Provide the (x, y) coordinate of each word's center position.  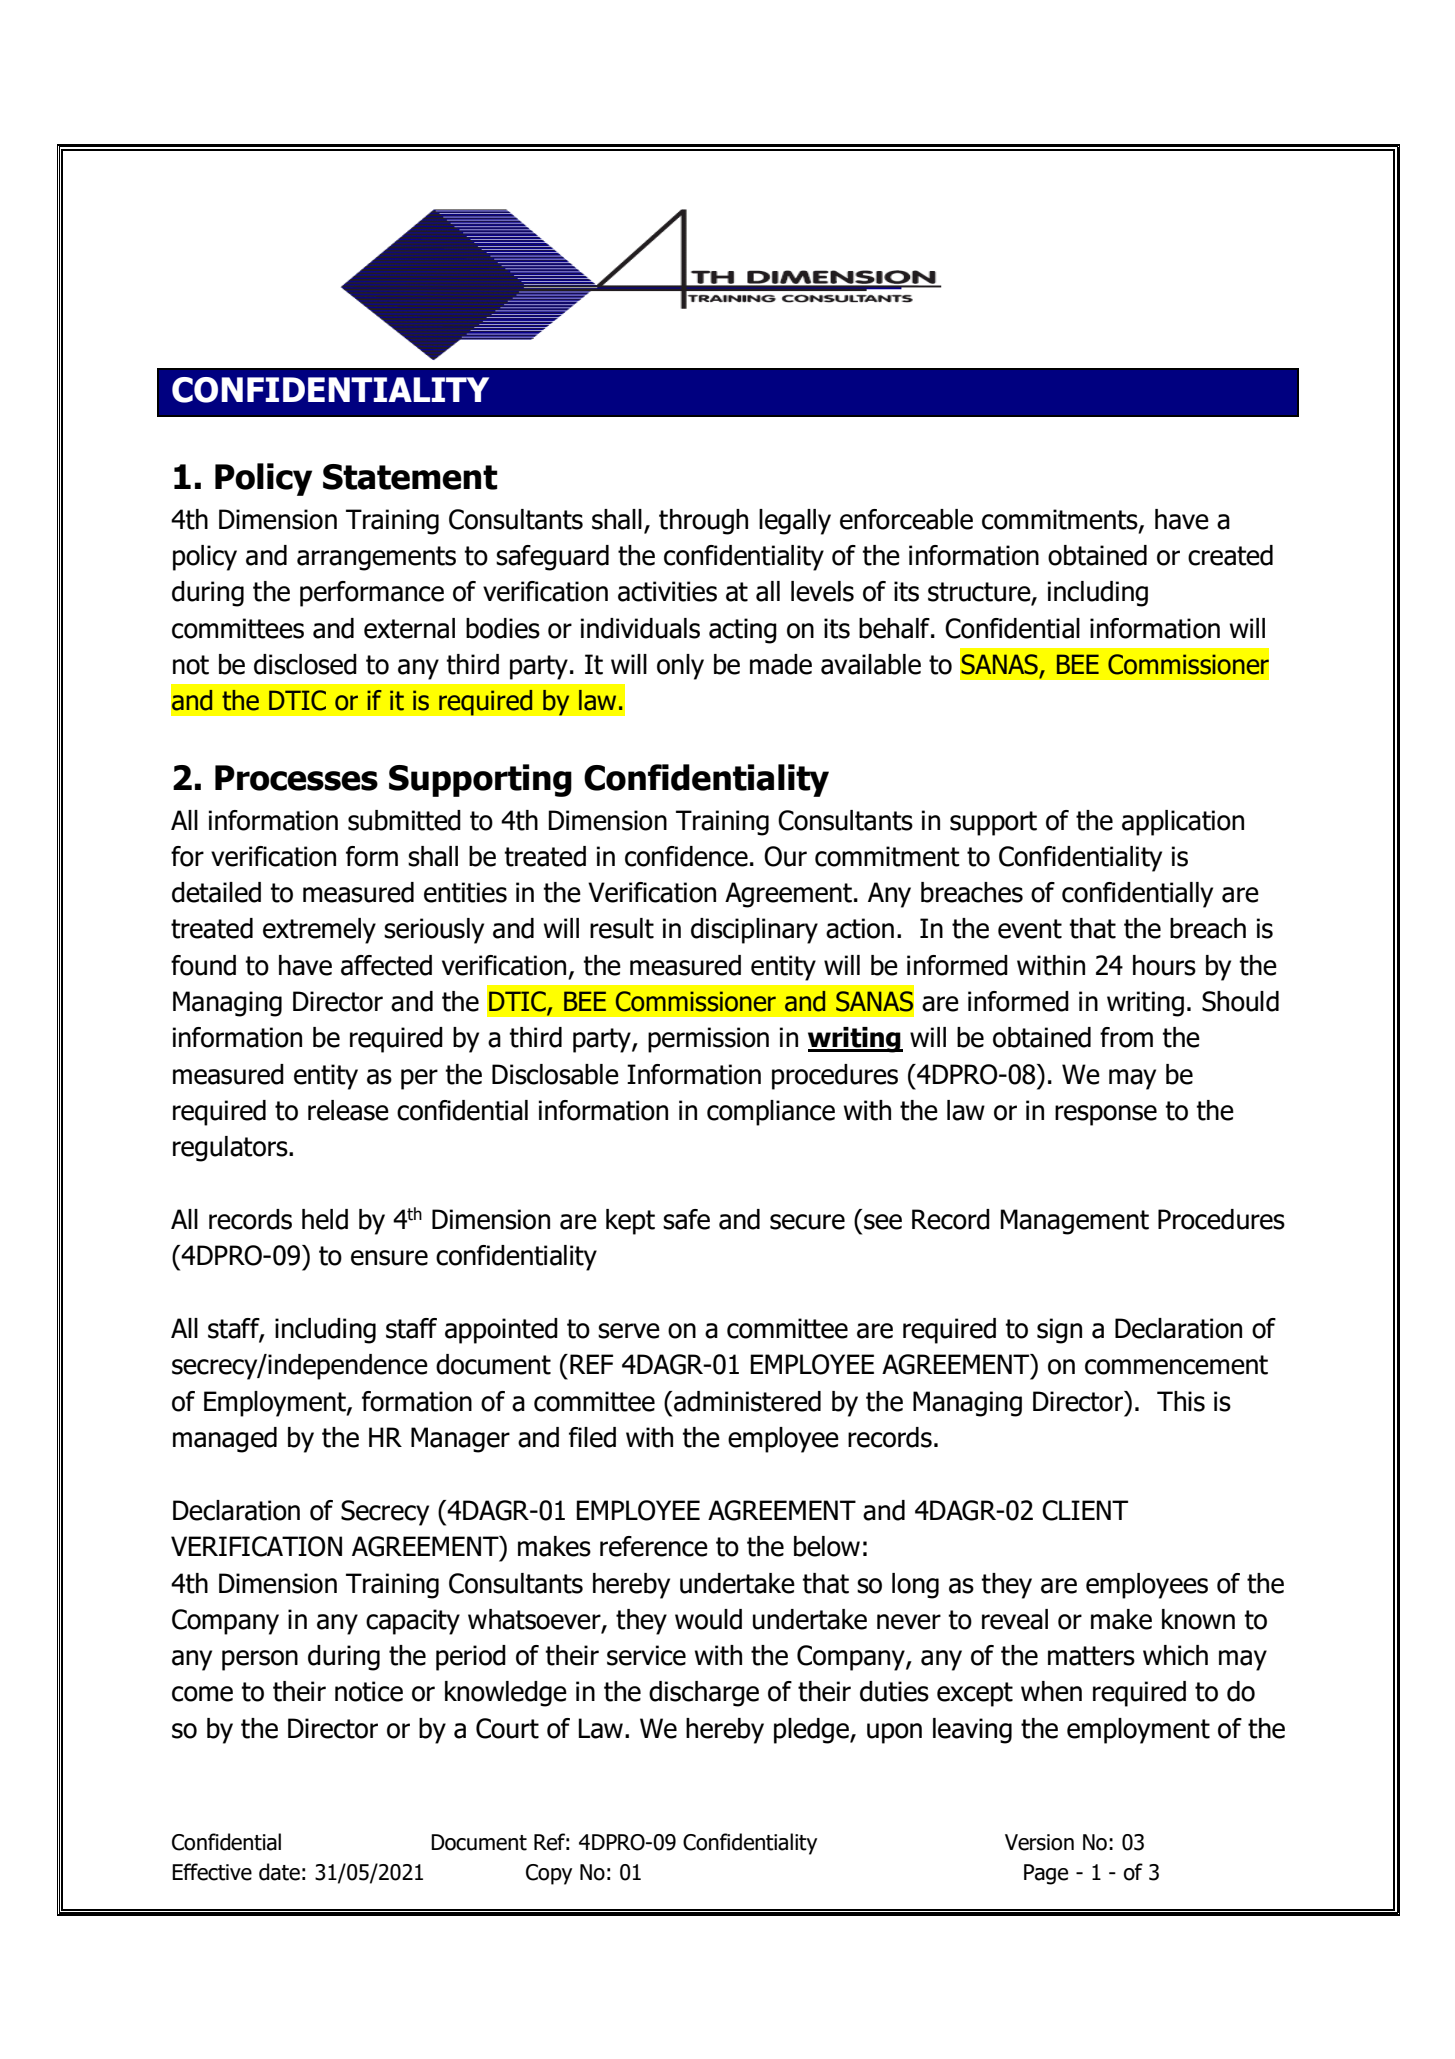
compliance (771, 1113)
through (703, 522)
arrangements (376, 558)
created (1230, 555)
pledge (812, 1731)
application (1183, 823)
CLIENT (1085, 1510)
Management (1075, 1222)
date (279, 1872)
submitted (404, 820)
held (325, 1219)
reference (654, 1546)
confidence (686, 856)
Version (1039, 1842)
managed (225, 1440)
